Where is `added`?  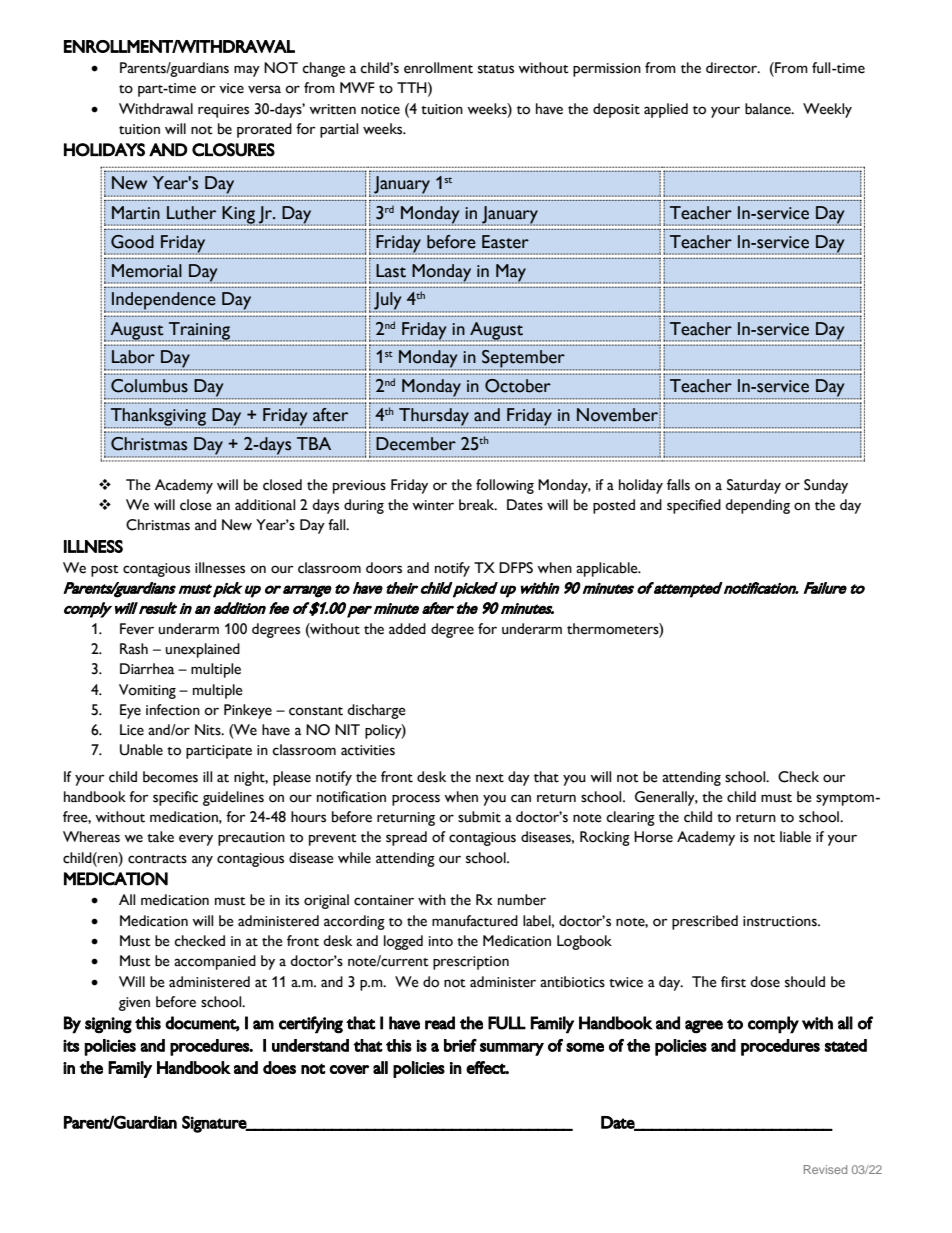 added is located at coordinates (407, 629).
